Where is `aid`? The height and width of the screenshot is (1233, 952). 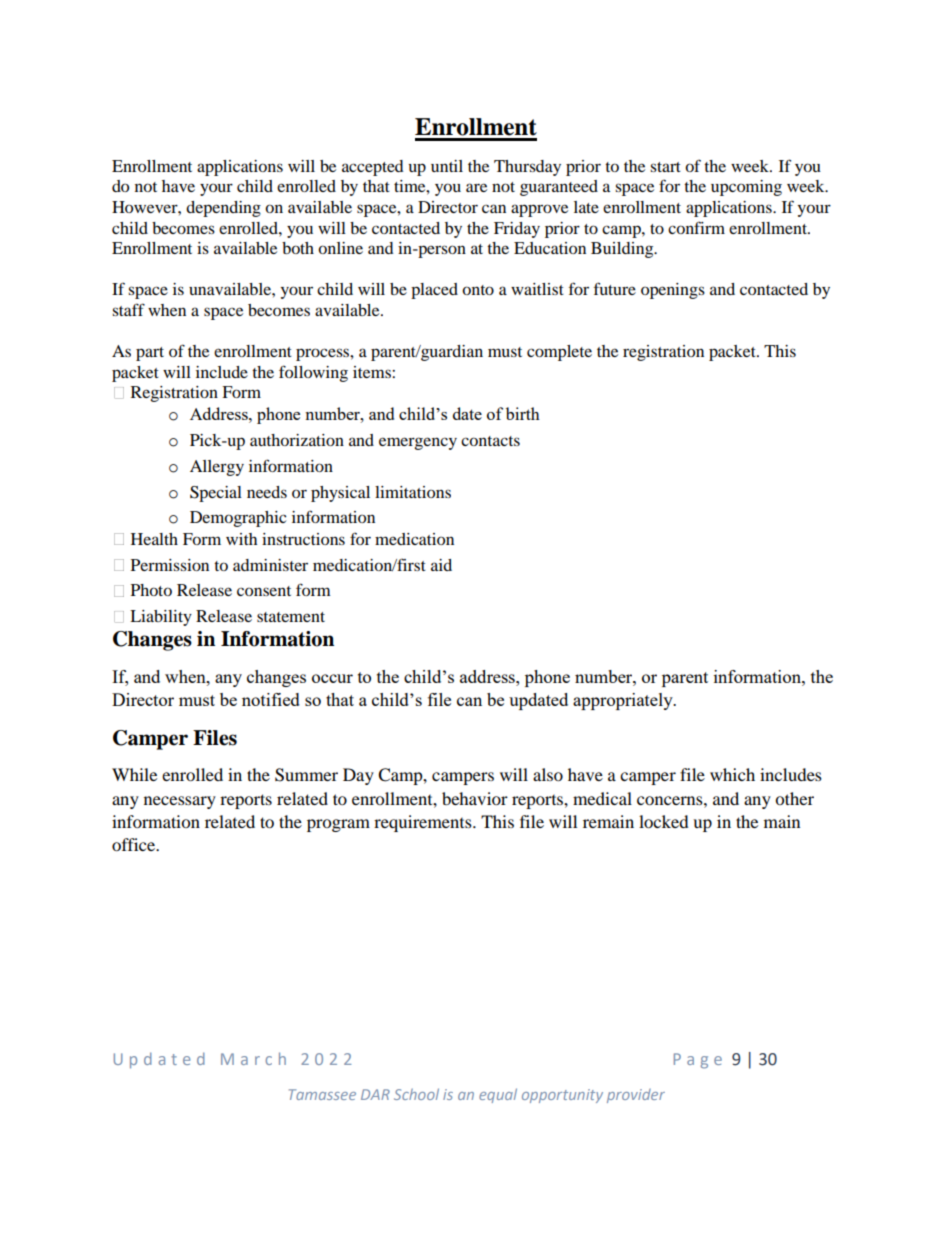 aid is located at coordinates (441, 565).
